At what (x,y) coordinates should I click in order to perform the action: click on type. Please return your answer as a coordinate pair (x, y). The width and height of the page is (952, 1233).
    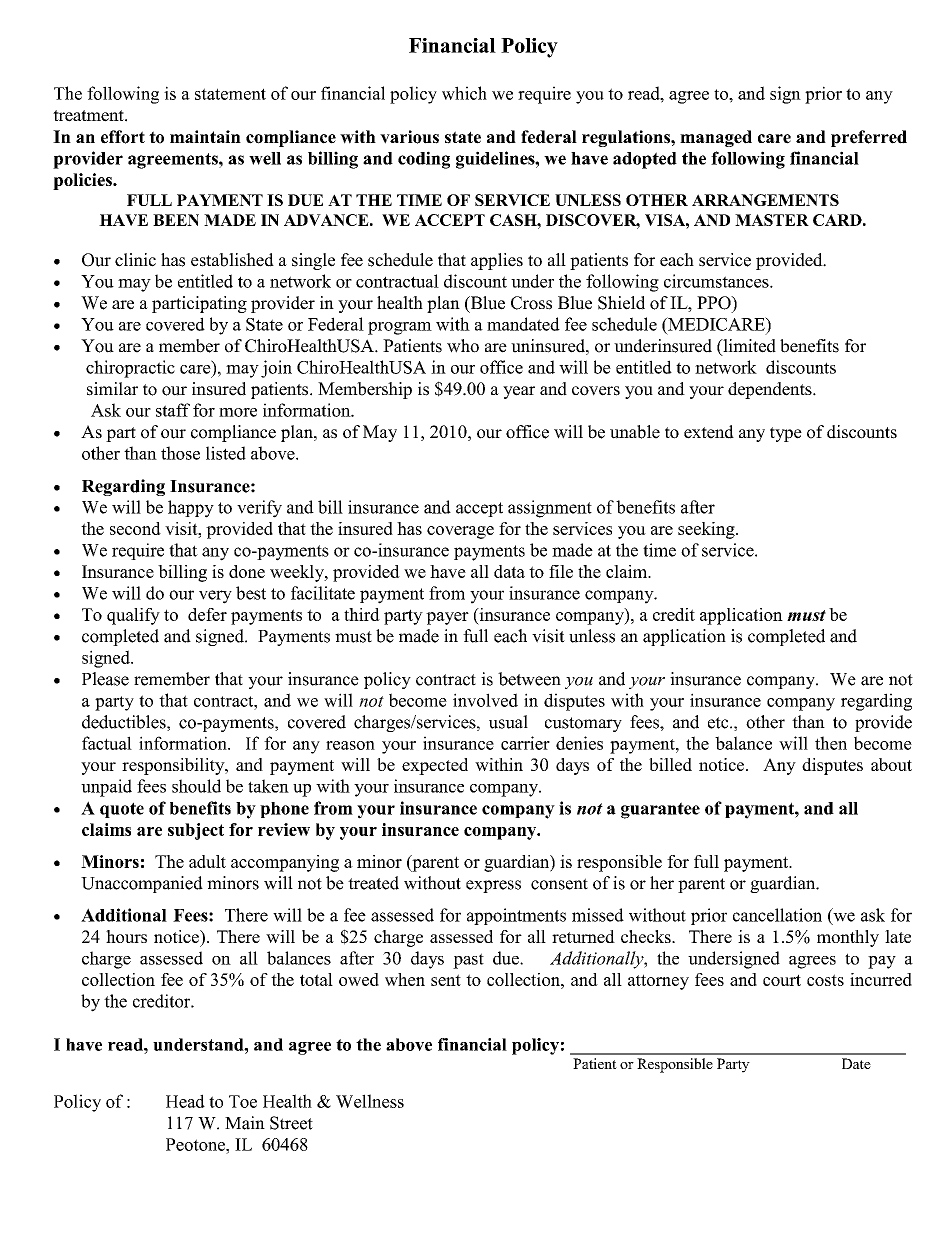
    Looking at the image, I should click on (786, 434).
